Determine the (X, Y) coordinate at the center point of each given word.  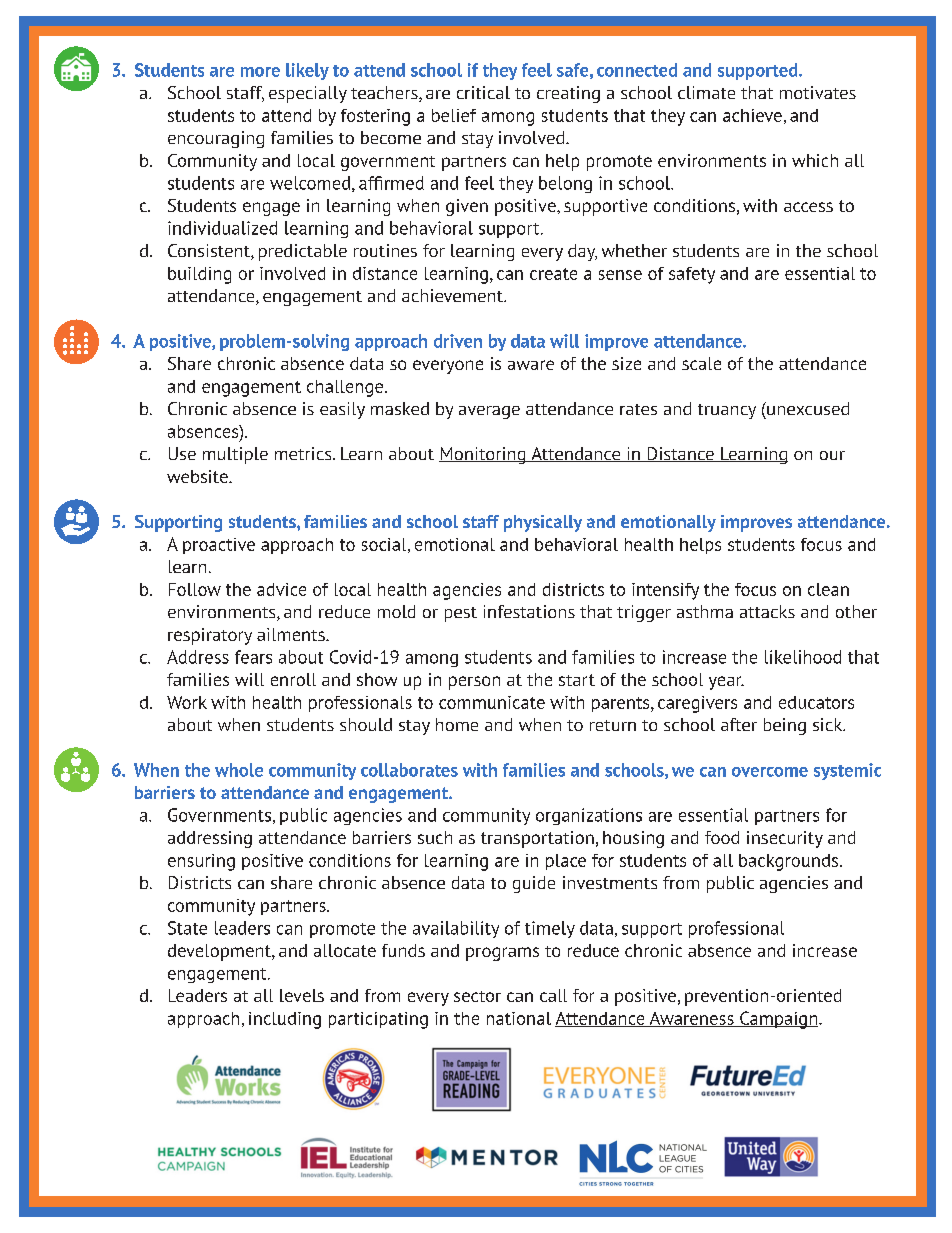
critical (483, 92)
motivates (818, 92)
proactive (219, 546)
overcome (770, 772)
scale (701, 363)
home (457, 724)
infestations (529, 611)
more (260, 72)
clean (828, 589)
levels (302, 995)
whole (239, 770)
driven (458, 341)
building (199, 275)
